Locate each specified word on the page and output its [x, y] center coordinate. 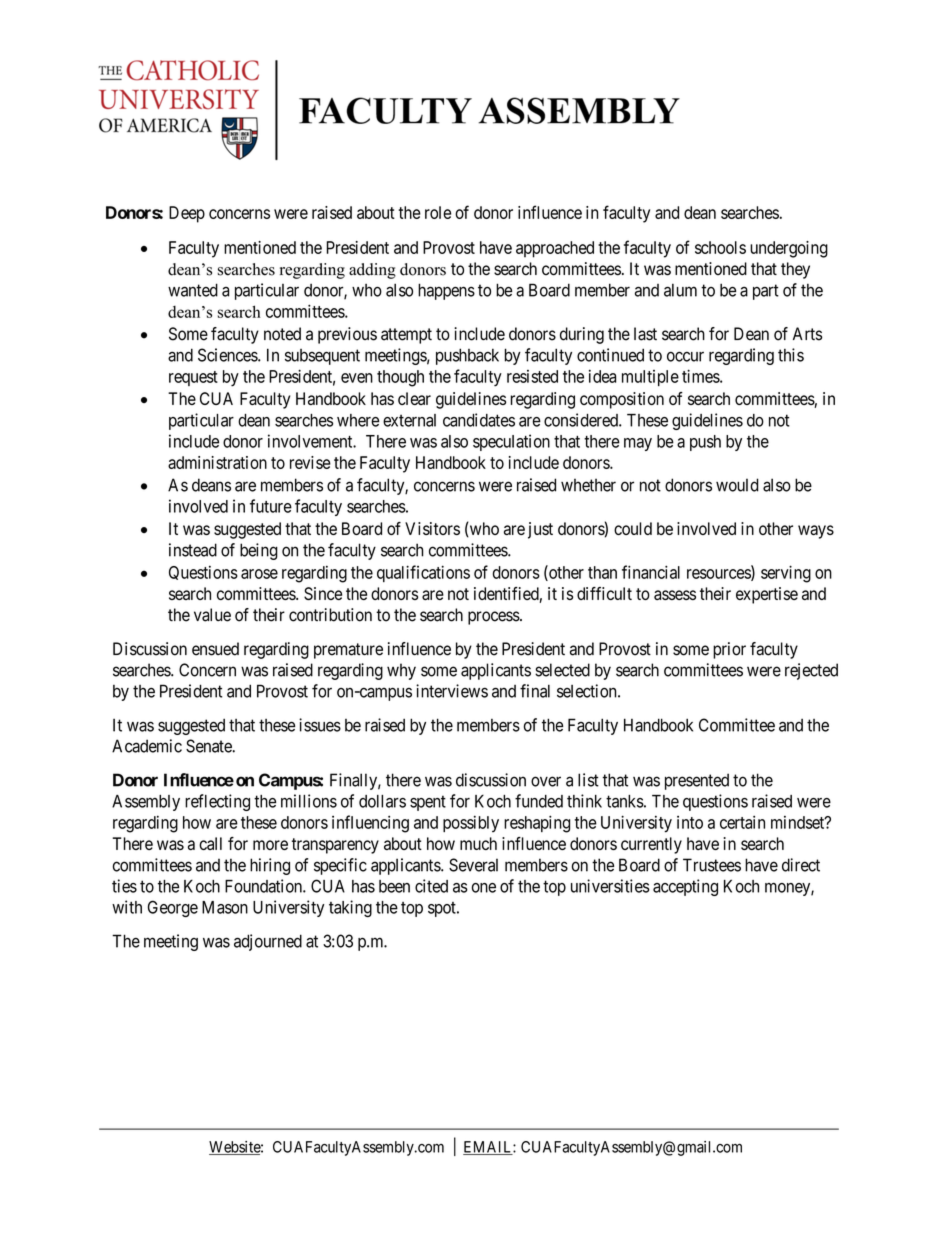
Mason [225, 907]
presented [697, 781]
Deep [187, 214]
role [438, 212]
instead [193, 550]
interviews [452, 691]
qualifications [423, 573]
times [701, 376]
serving [786, 574]
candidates [479, 420]
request [193, 378]
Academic [147, 746]
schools [720, 247]
